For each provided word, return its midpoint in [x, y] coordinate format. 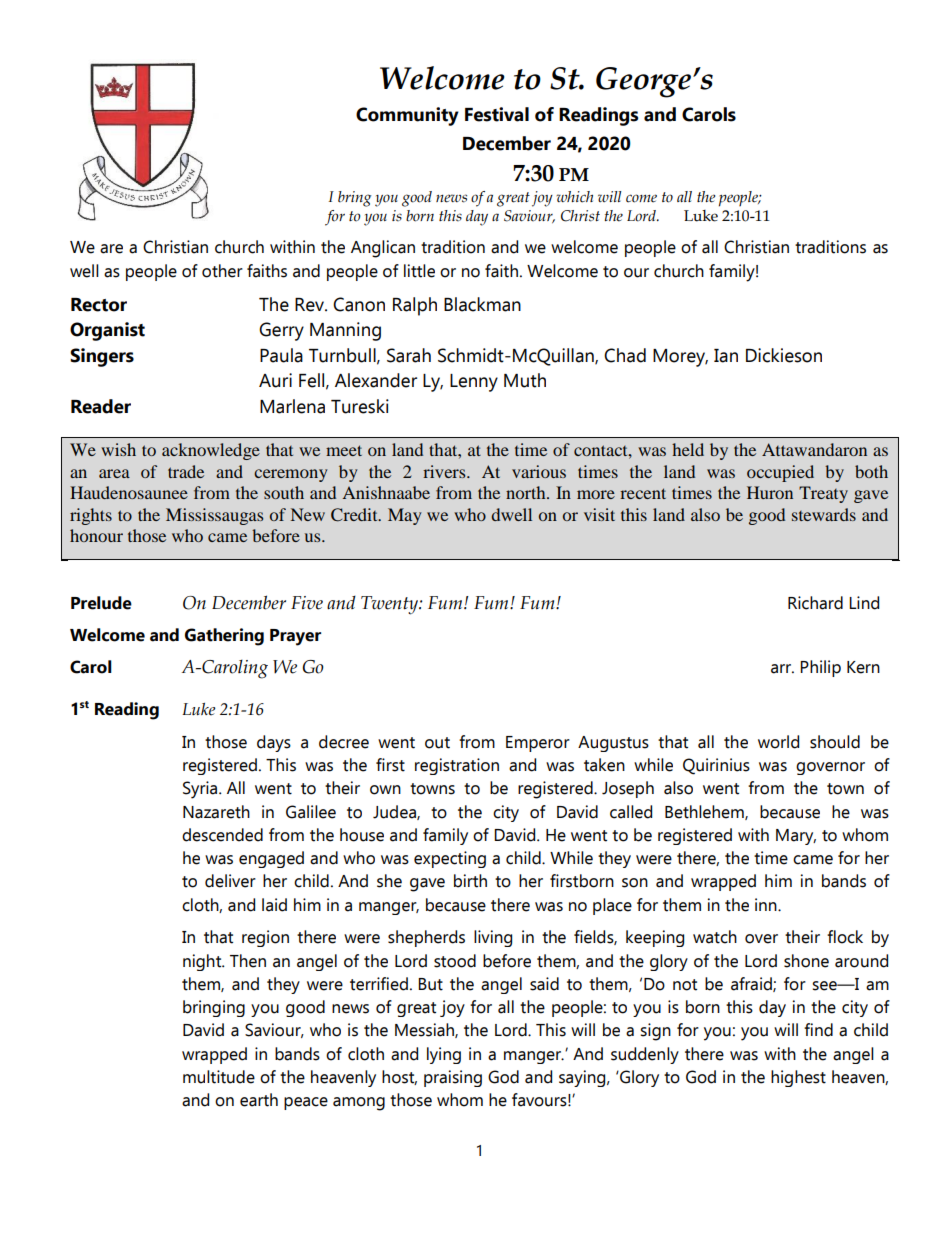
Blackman [482, 304]
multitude [219, 1077]
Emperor [538, 744]
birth [470, 881]
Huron [770, 492]
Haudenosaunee [129, 492]
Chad [625, 355]
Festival [497, 114]
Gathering [224, 637]
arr [782, 669]
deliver [230, 881]
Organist [107, 331]
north [527, 492]
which [574, 197]
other [222, 271]
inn [767, 904]
